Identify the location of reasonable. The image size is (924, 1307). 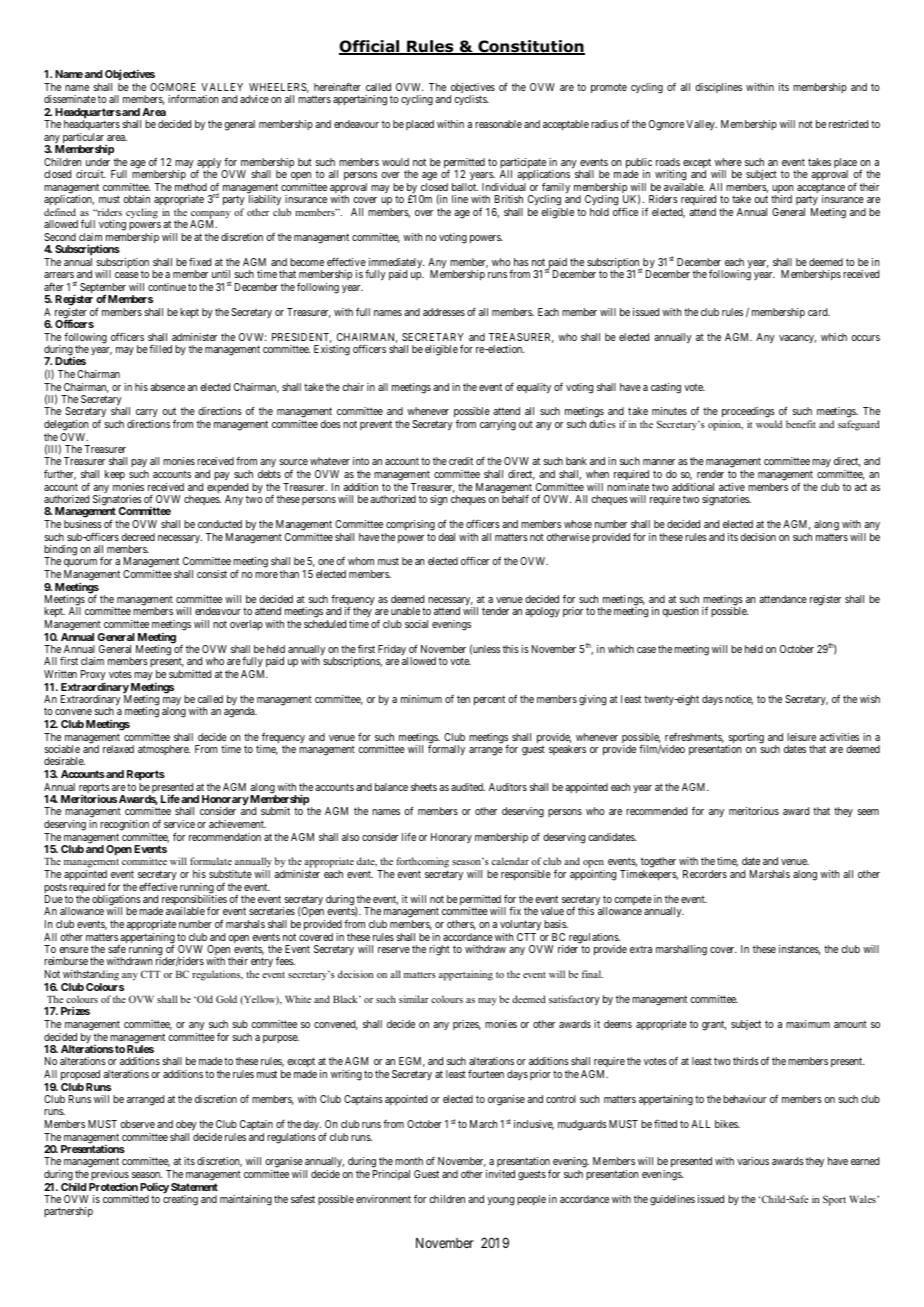
(498, 124).
